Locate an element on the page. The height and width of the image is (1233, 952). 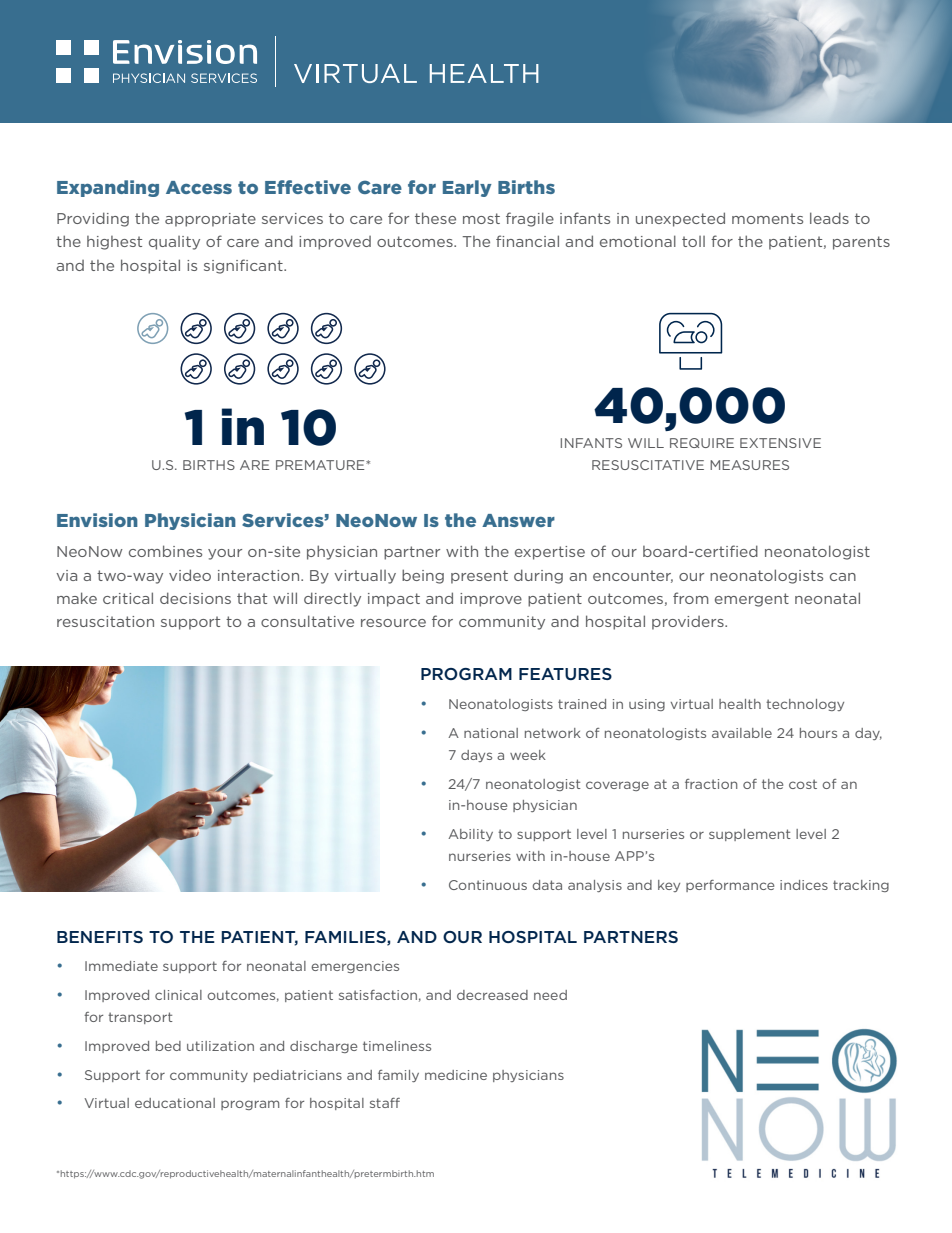
BENEFITS is located at coordinates (100, 937).
